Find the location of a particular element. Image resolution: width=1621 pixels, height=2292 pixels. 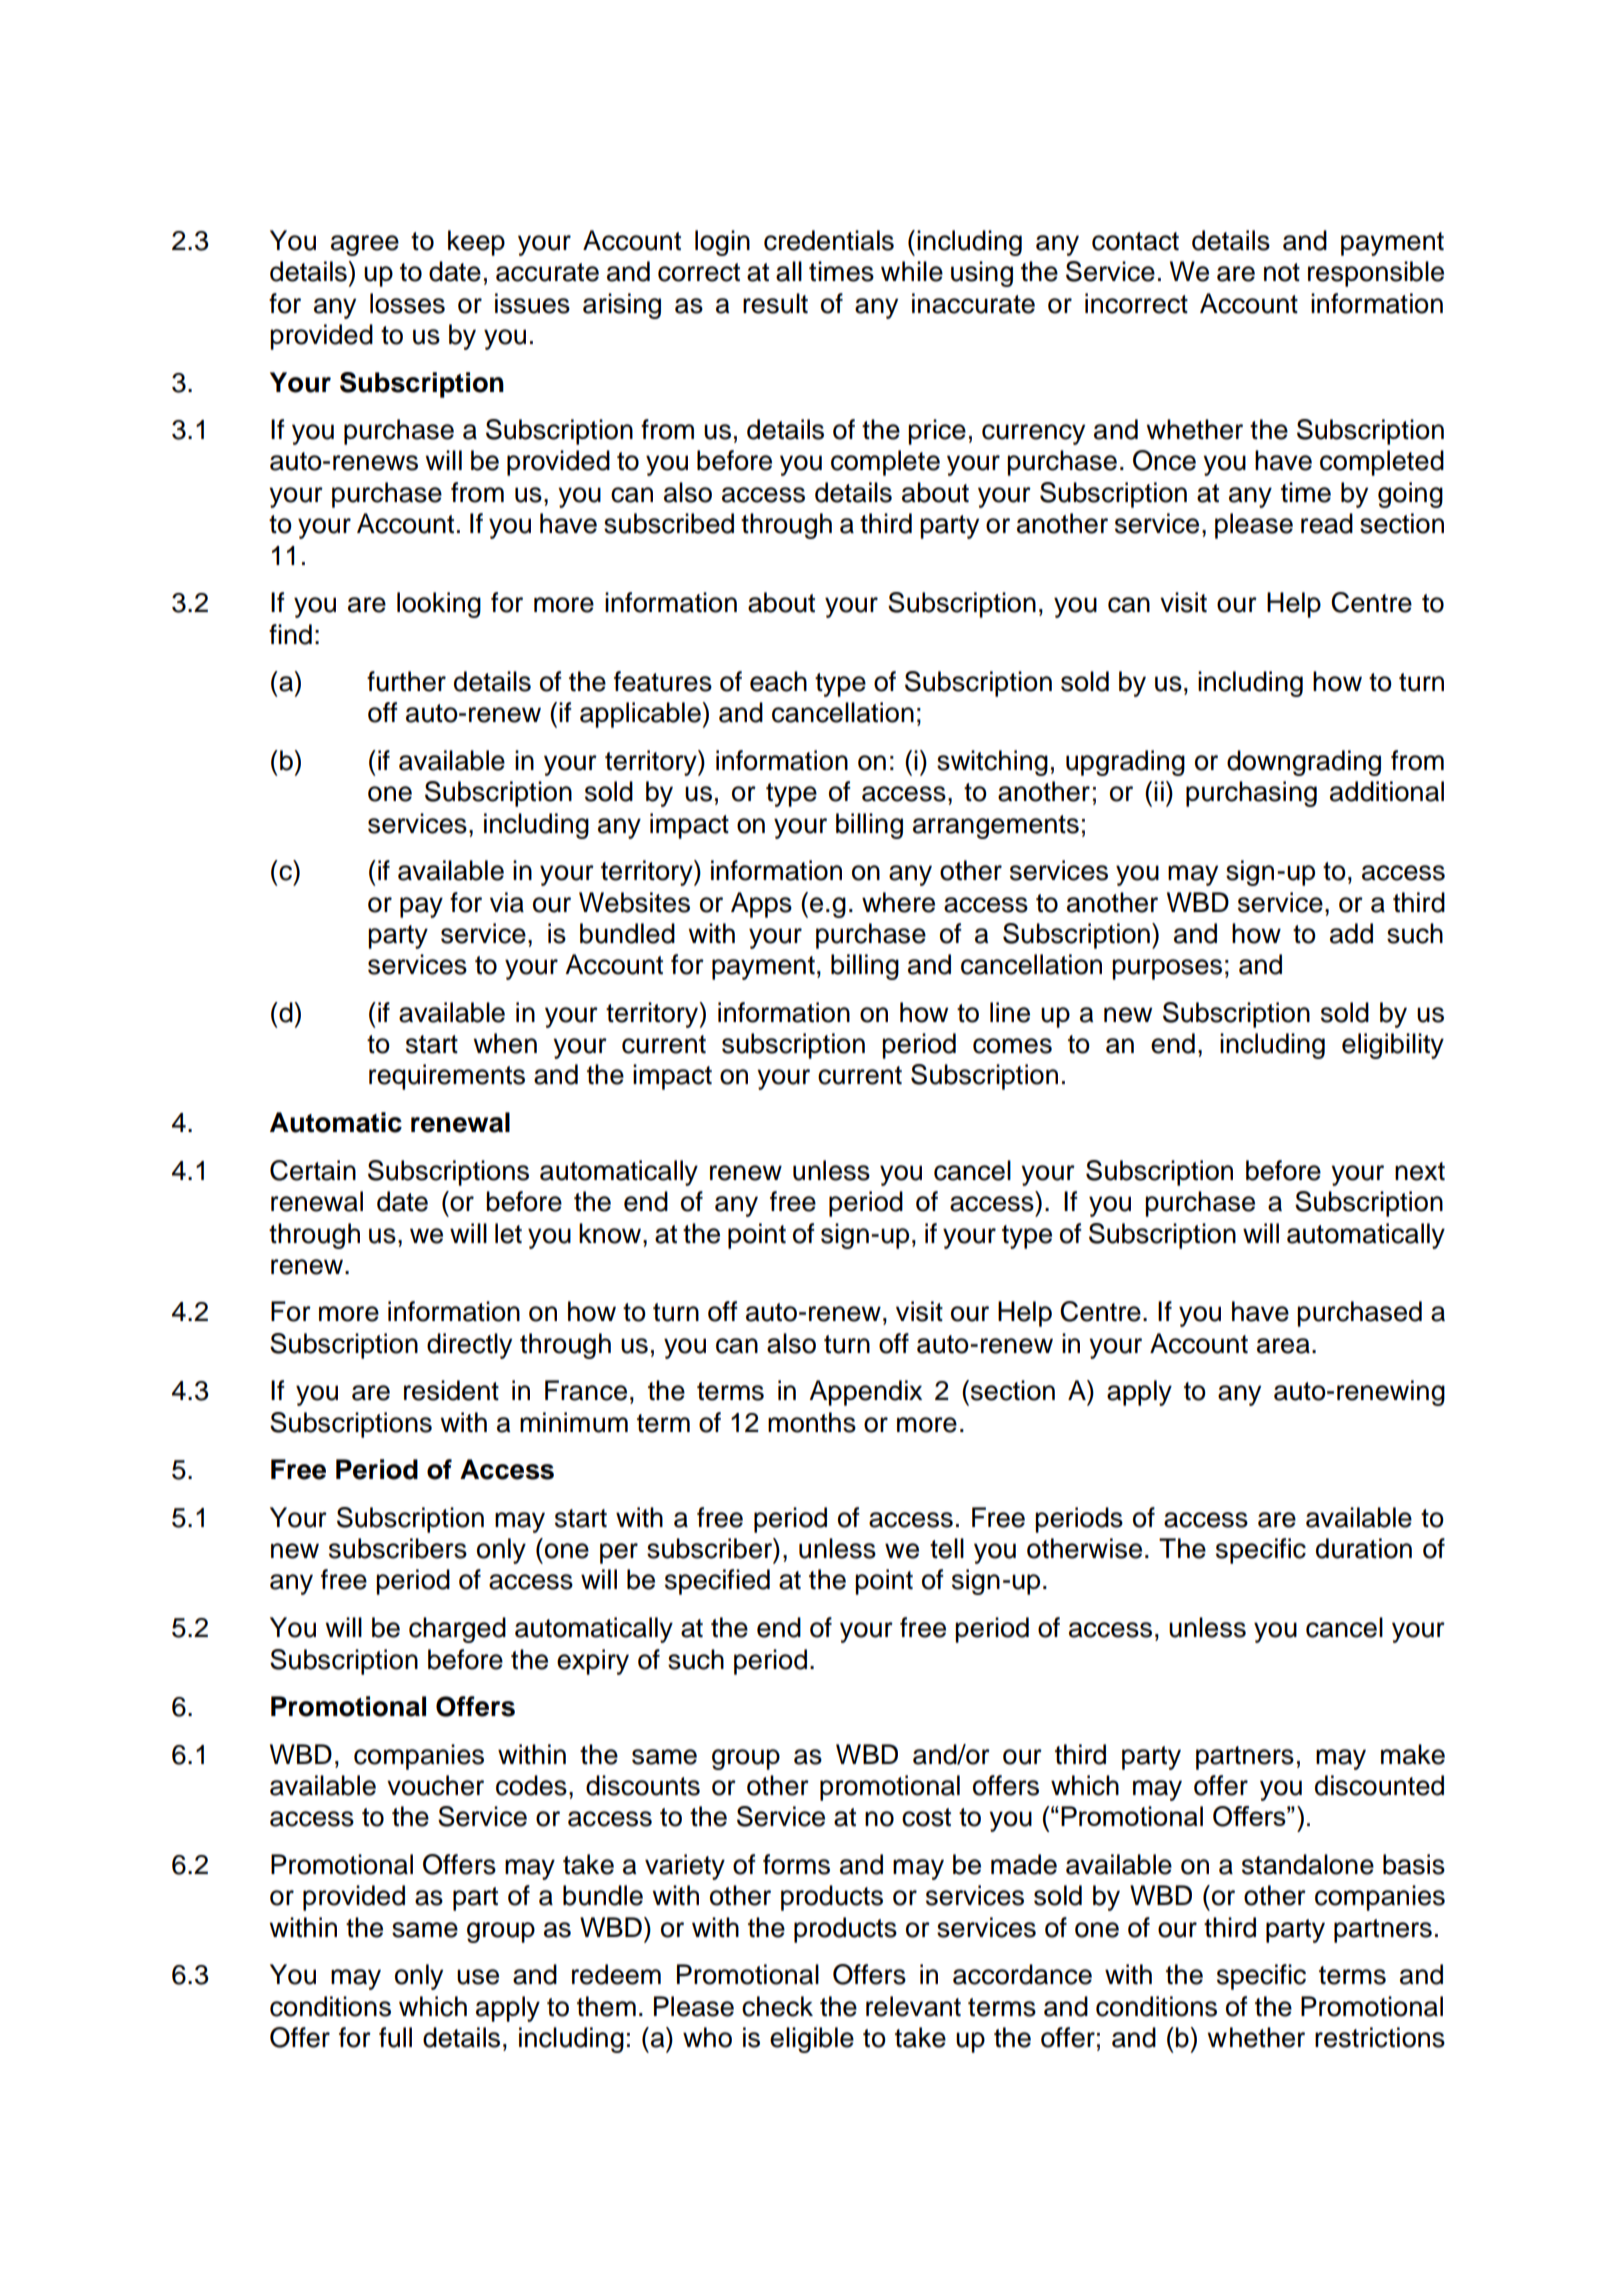

next is located at coordinates (1420, 1171).
